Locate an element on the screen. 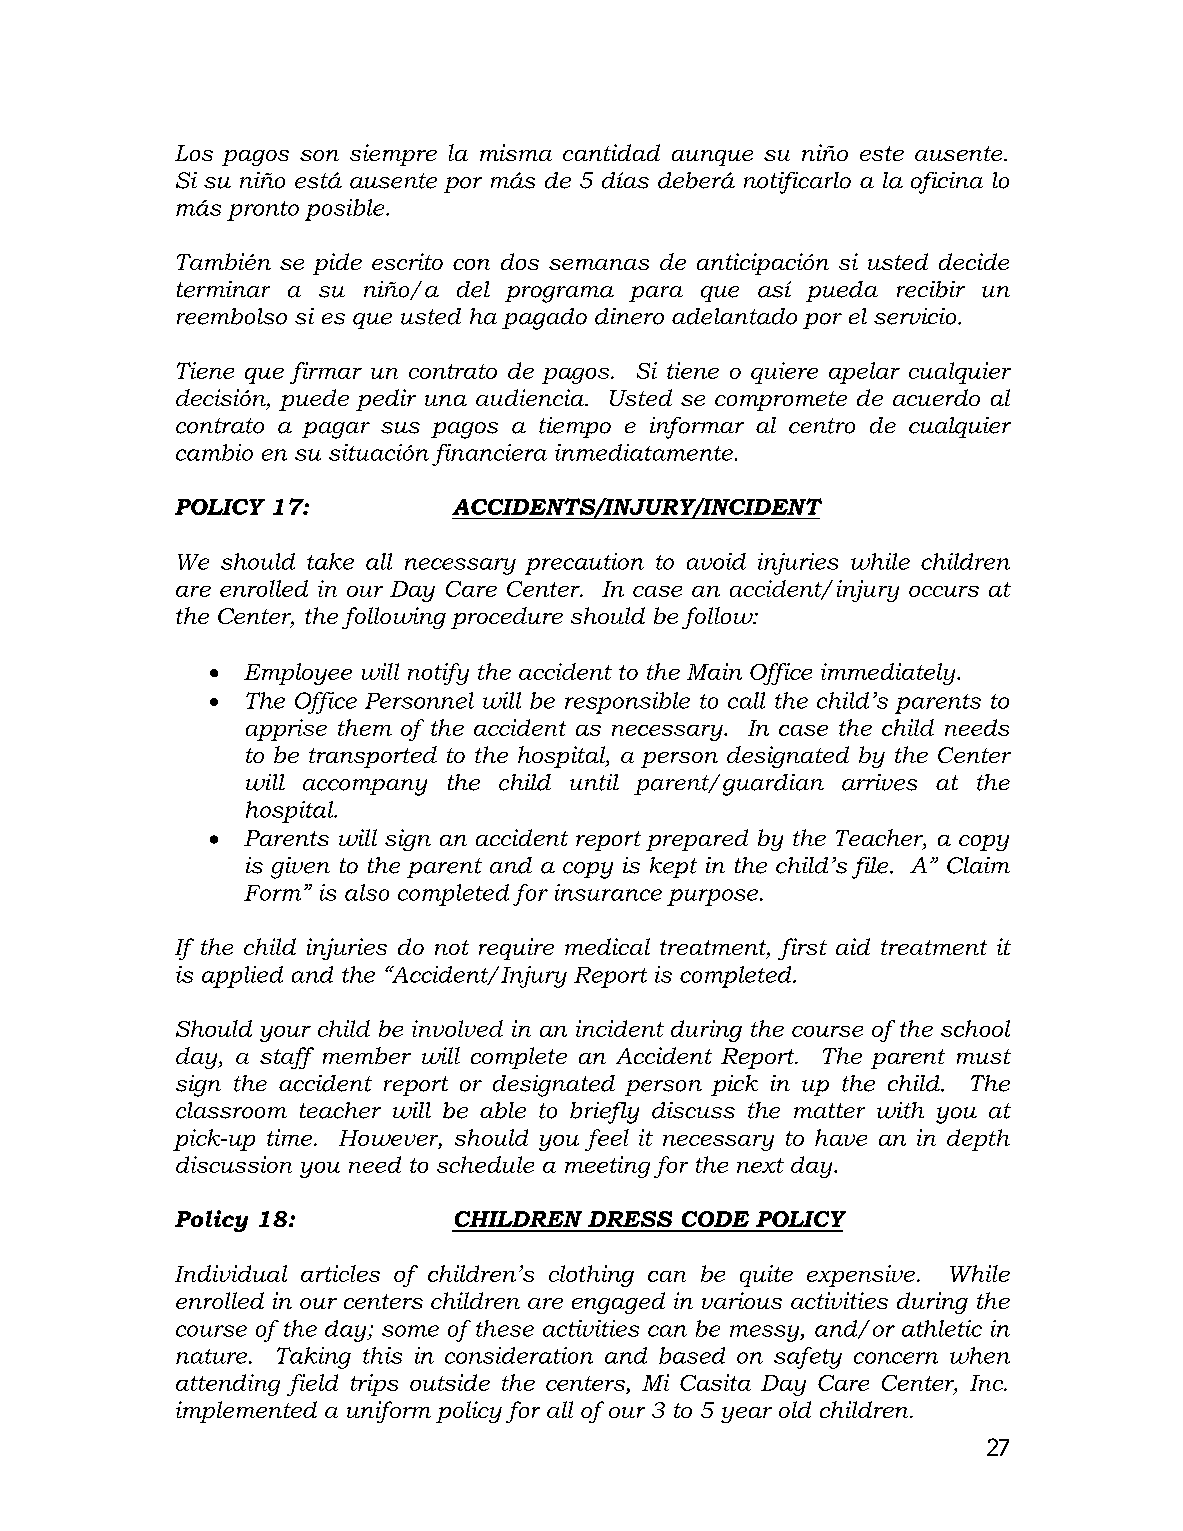  consideration is located at coordinates (519, 1355).
